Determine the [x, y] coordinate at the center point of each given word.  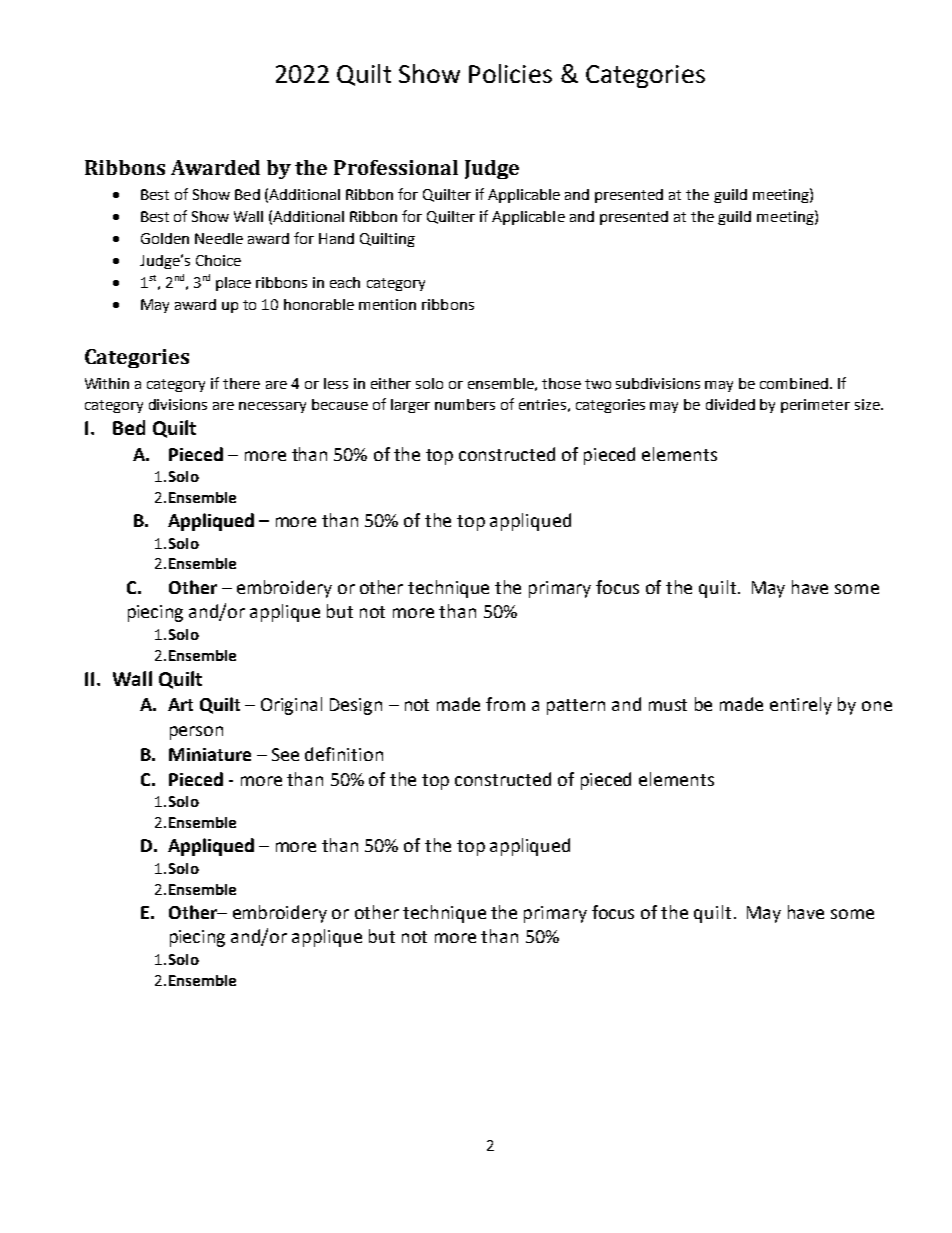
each [345, 282]
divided [730, 404]
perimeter [815, 406]
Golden [165, 238]
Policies [510, 73]
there [241, 383]
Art [180, 704]
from [505, 704]
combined [794, 383]
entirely [801, 706]
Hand [336, 238]
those [561, 383]
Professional [396, 167]
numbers [465, 404]
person [196, 733]
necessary [272, 407]
